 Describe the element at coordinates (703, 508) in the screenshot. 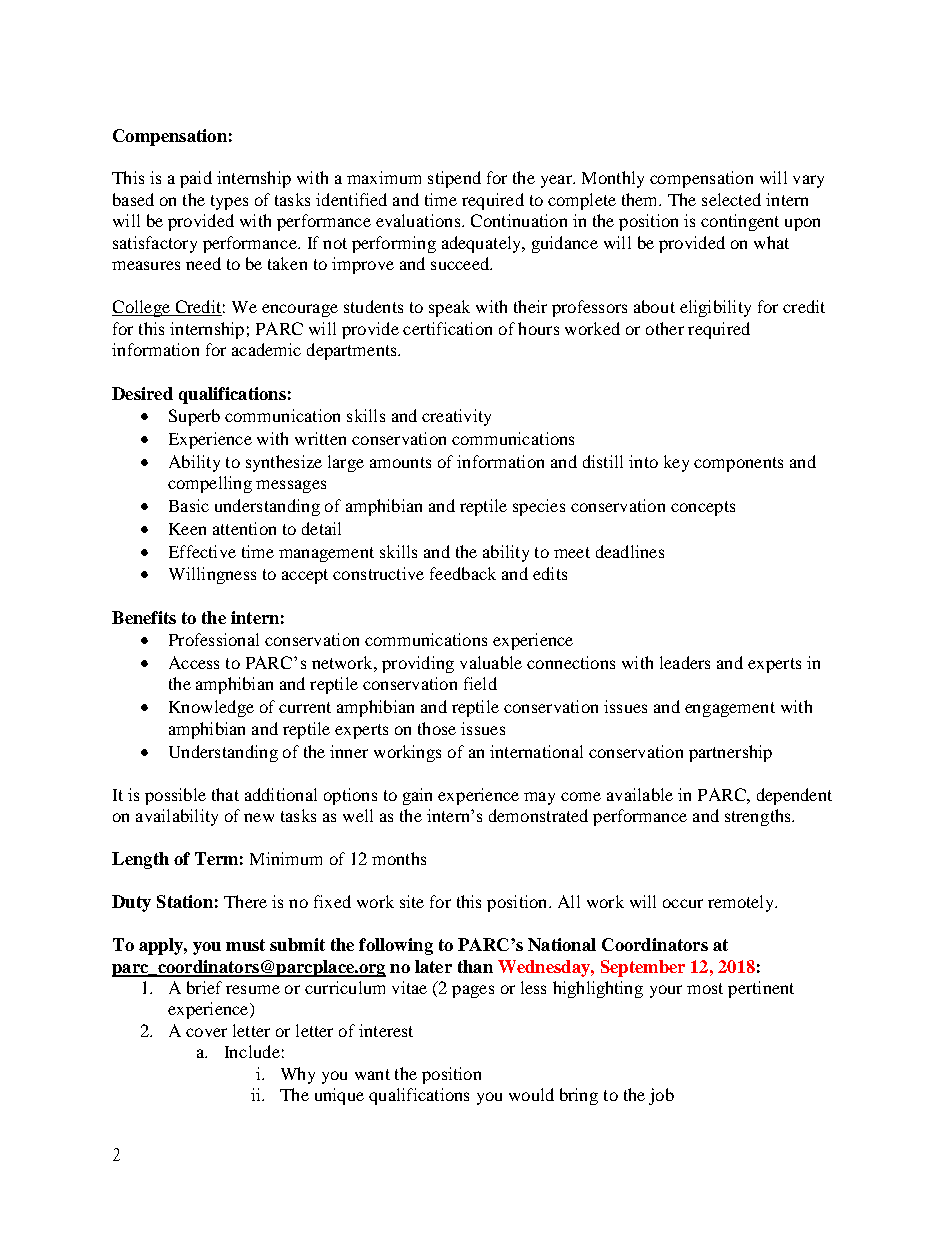

I see `concepts` at that location.
